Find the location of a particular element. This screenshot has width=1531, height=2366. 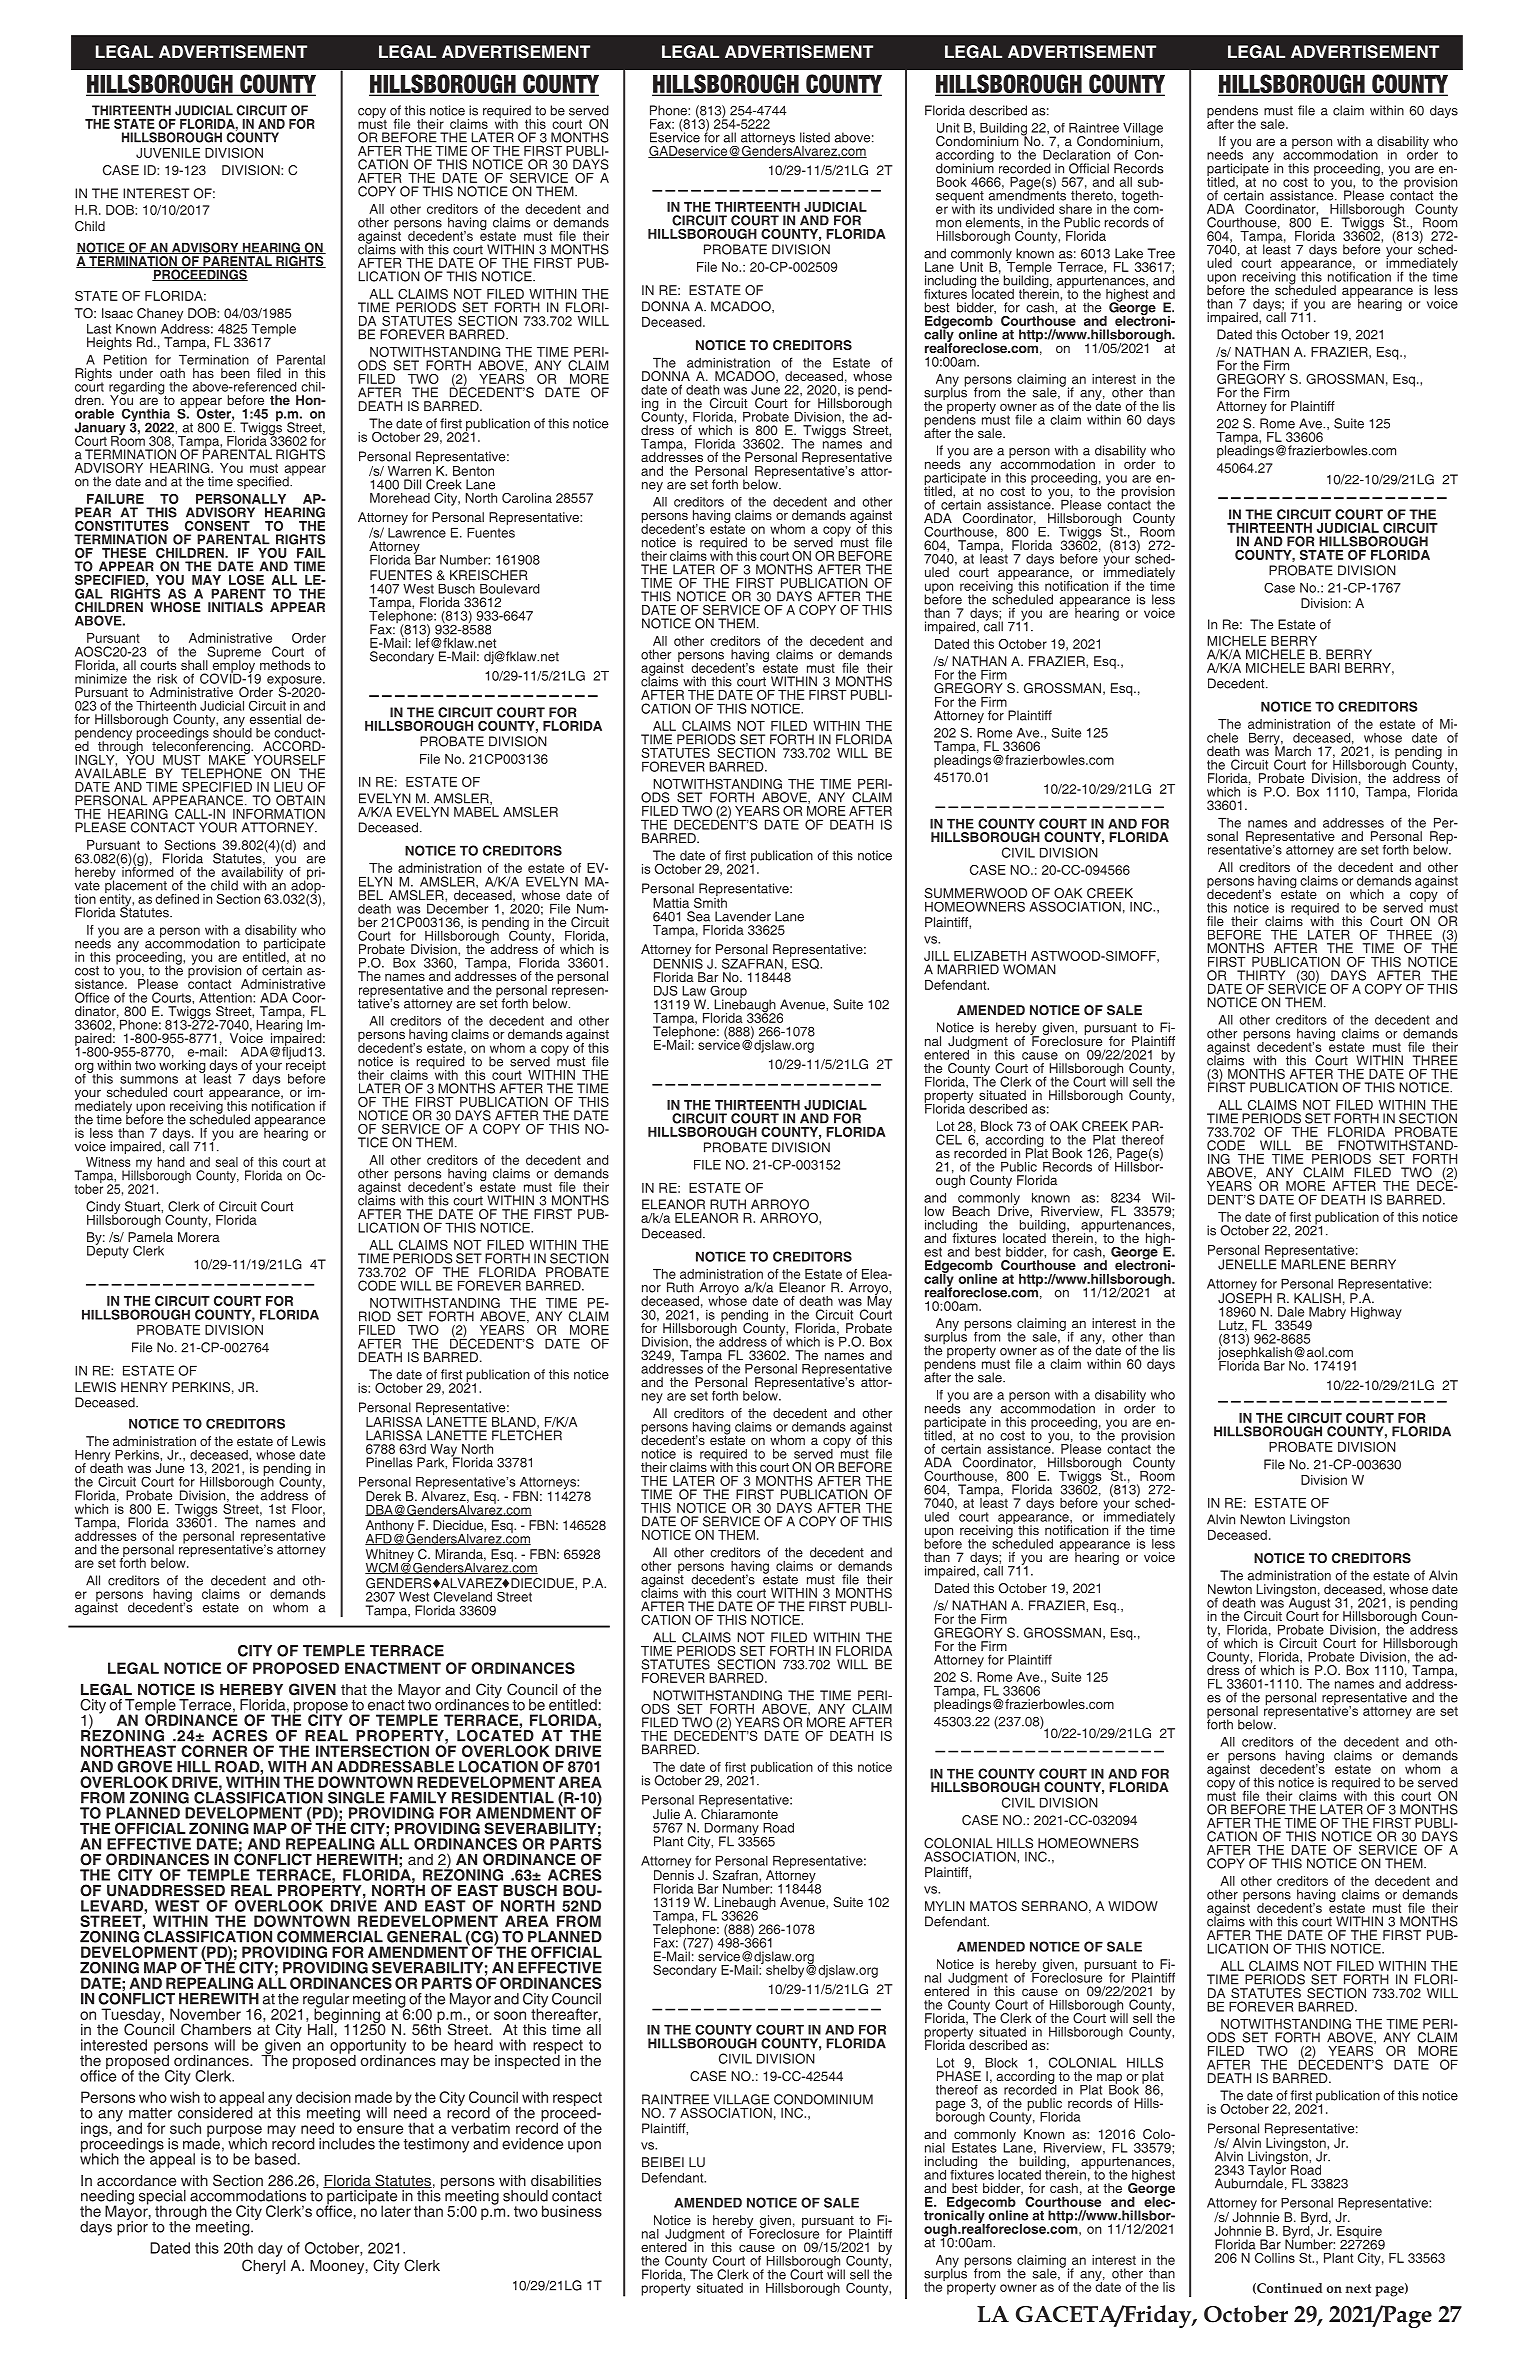

Smith is located at coordinates (710, 901).
